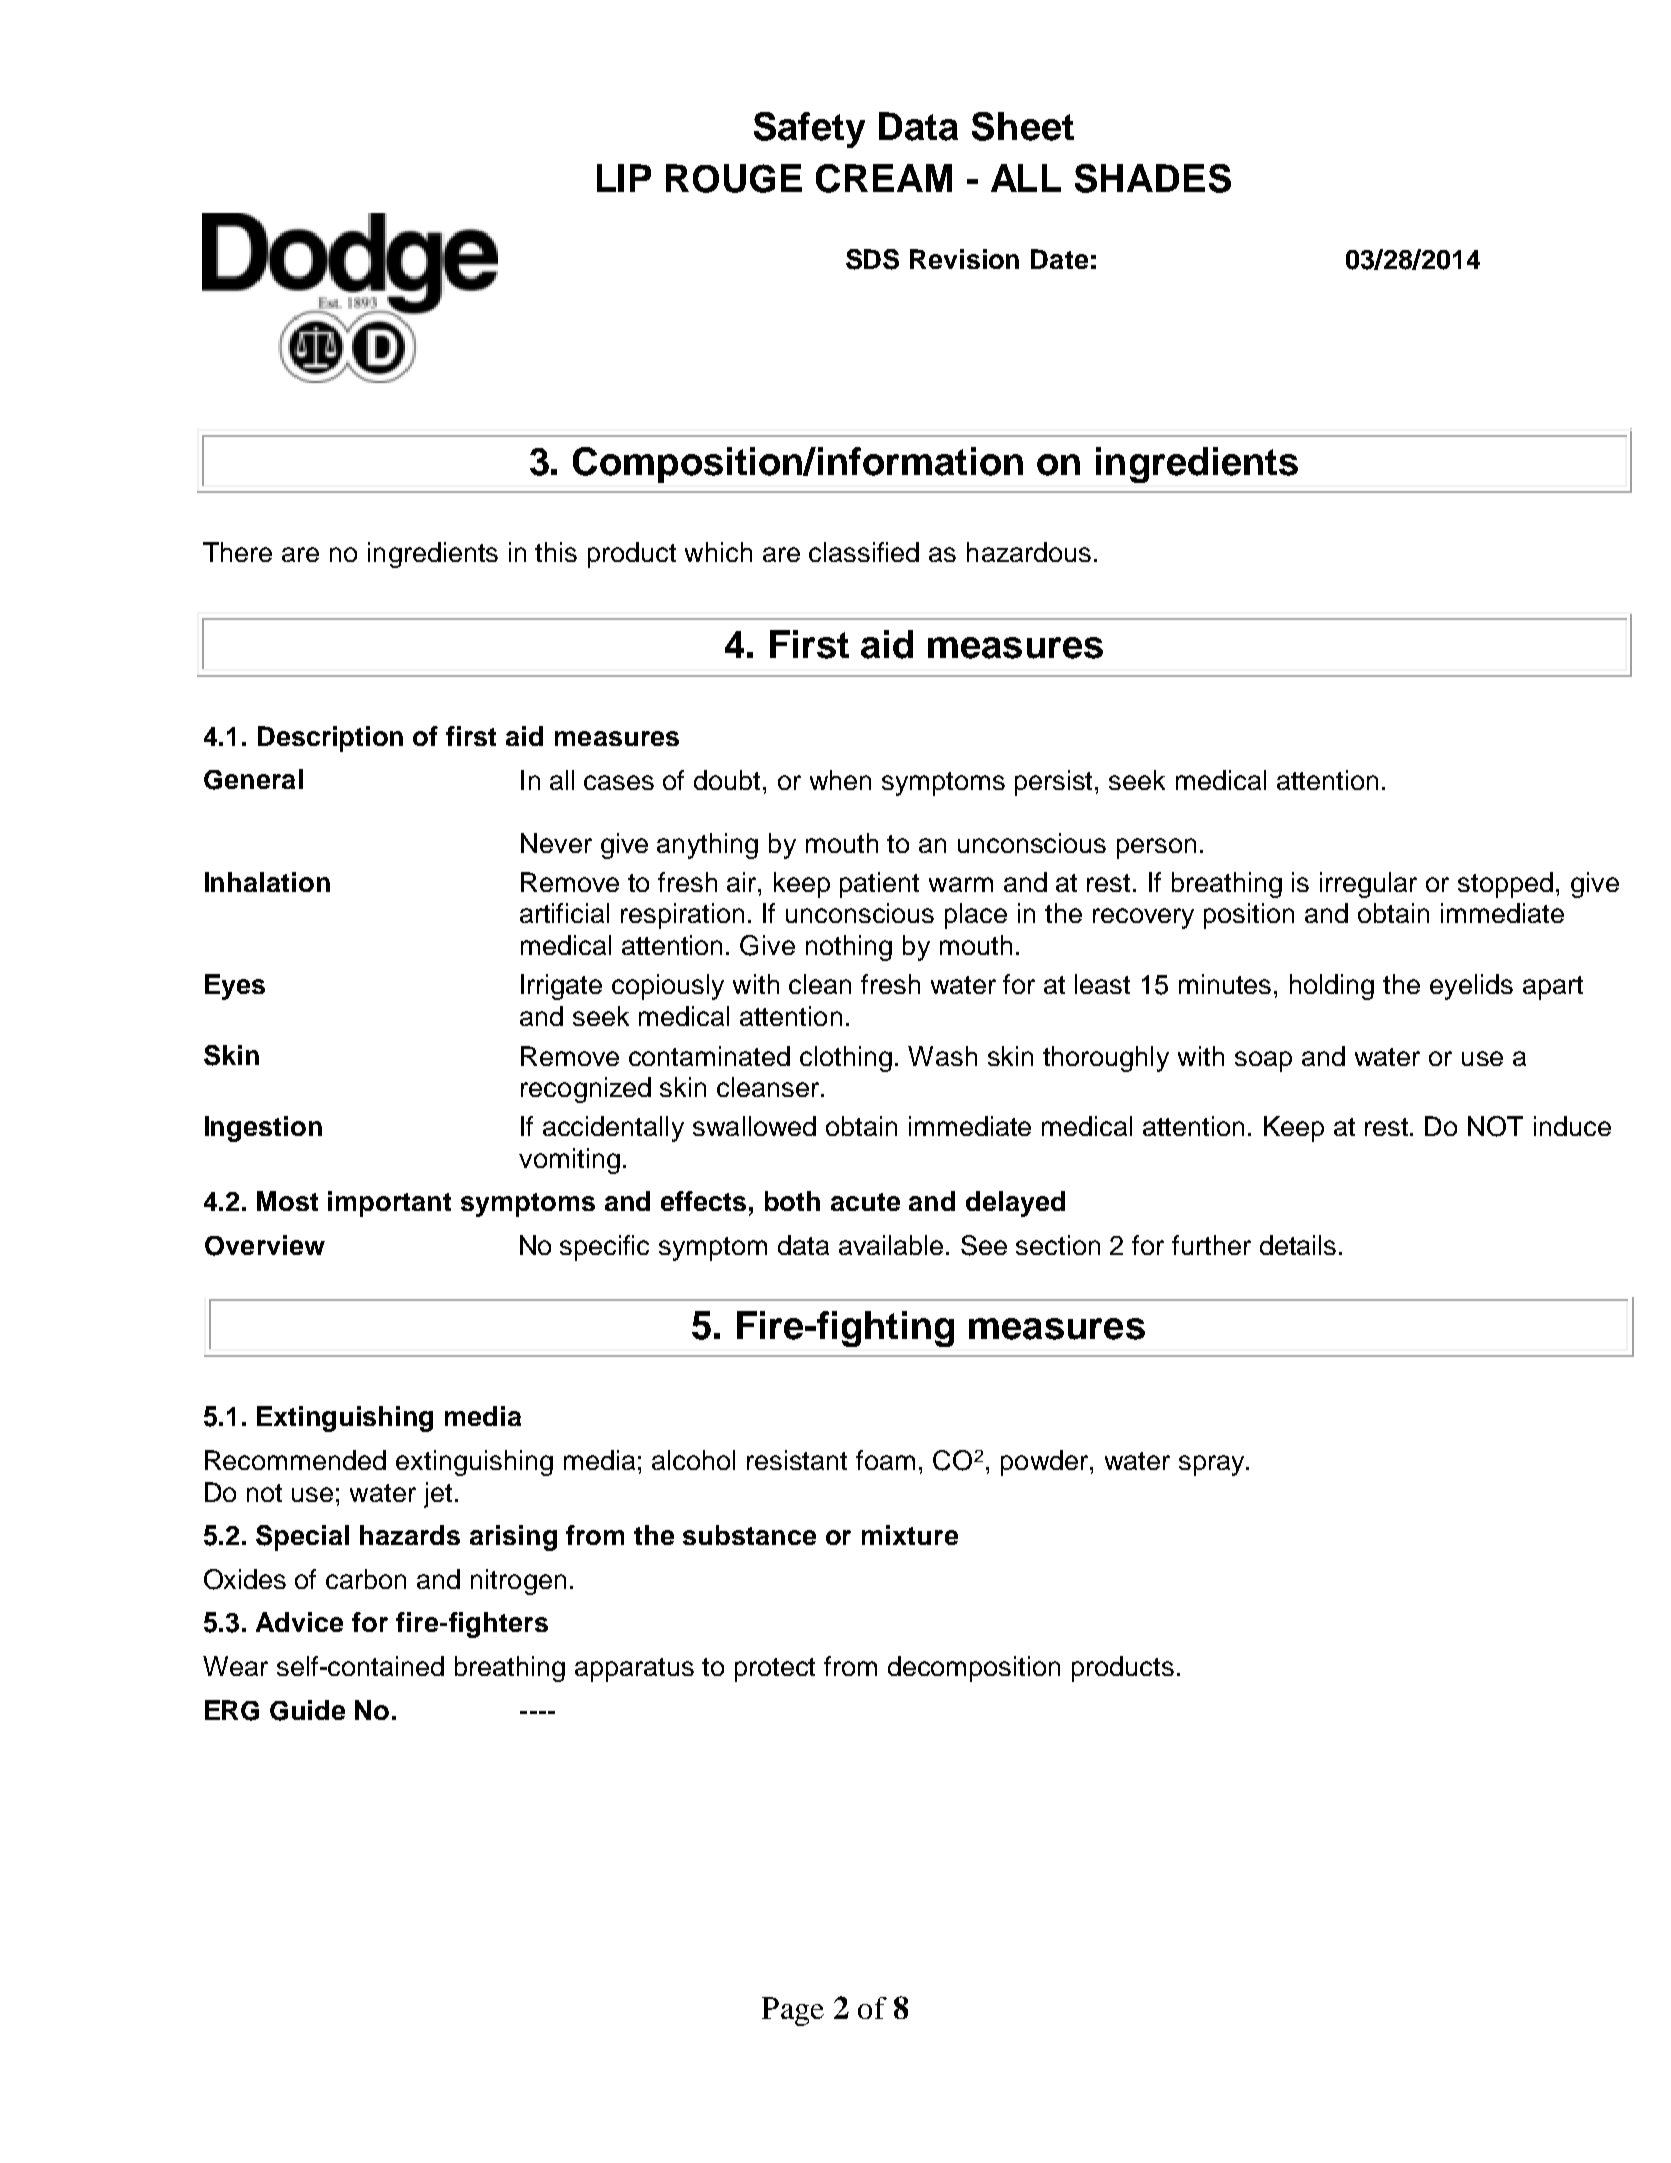 This page has height=2163, width=1671. Describe the element at coordinates (624, 178) in the page. I see `LIP` at that location.
